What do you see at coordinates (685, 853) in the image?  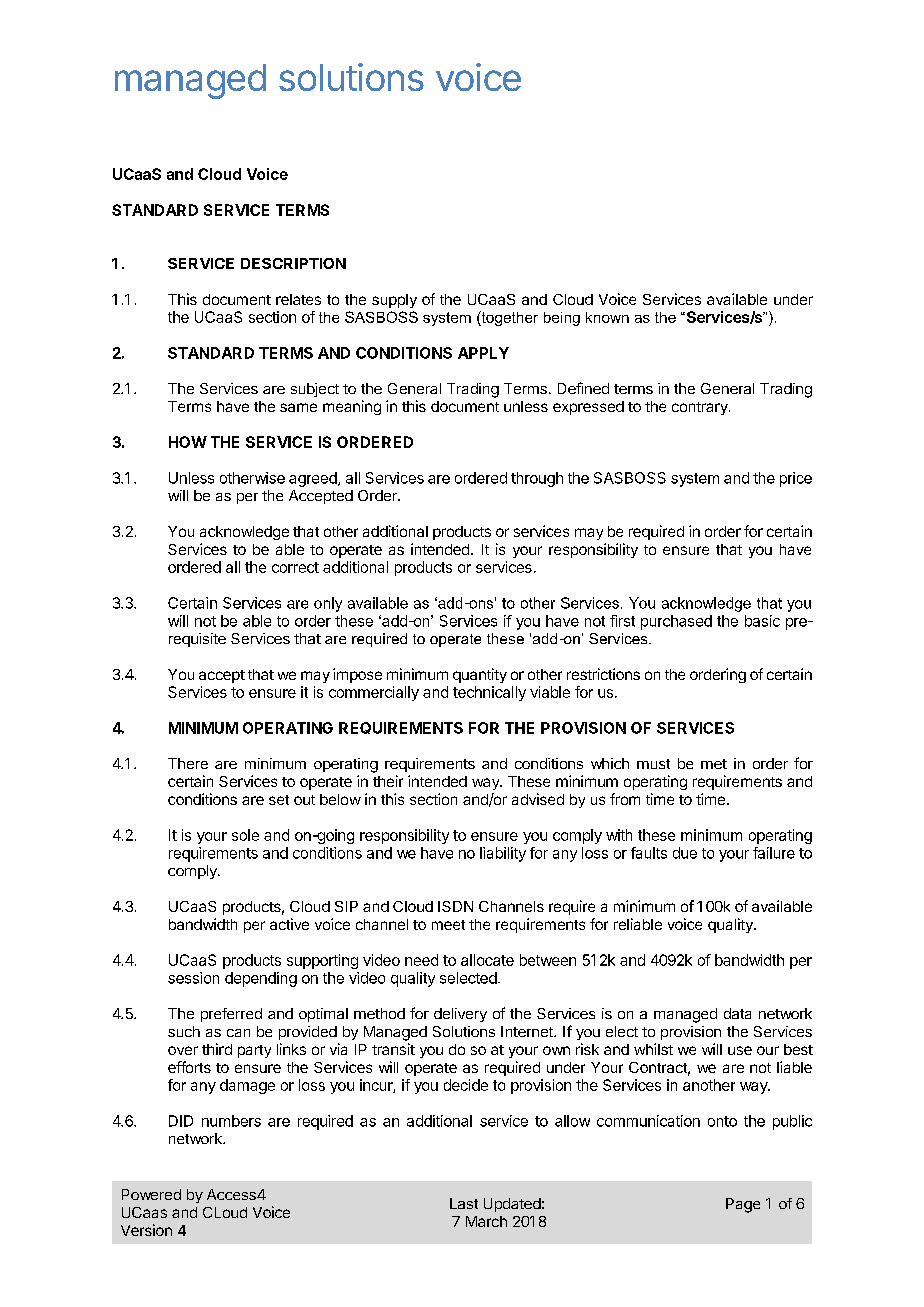 I see `due` at bounding box center [685, 853].
